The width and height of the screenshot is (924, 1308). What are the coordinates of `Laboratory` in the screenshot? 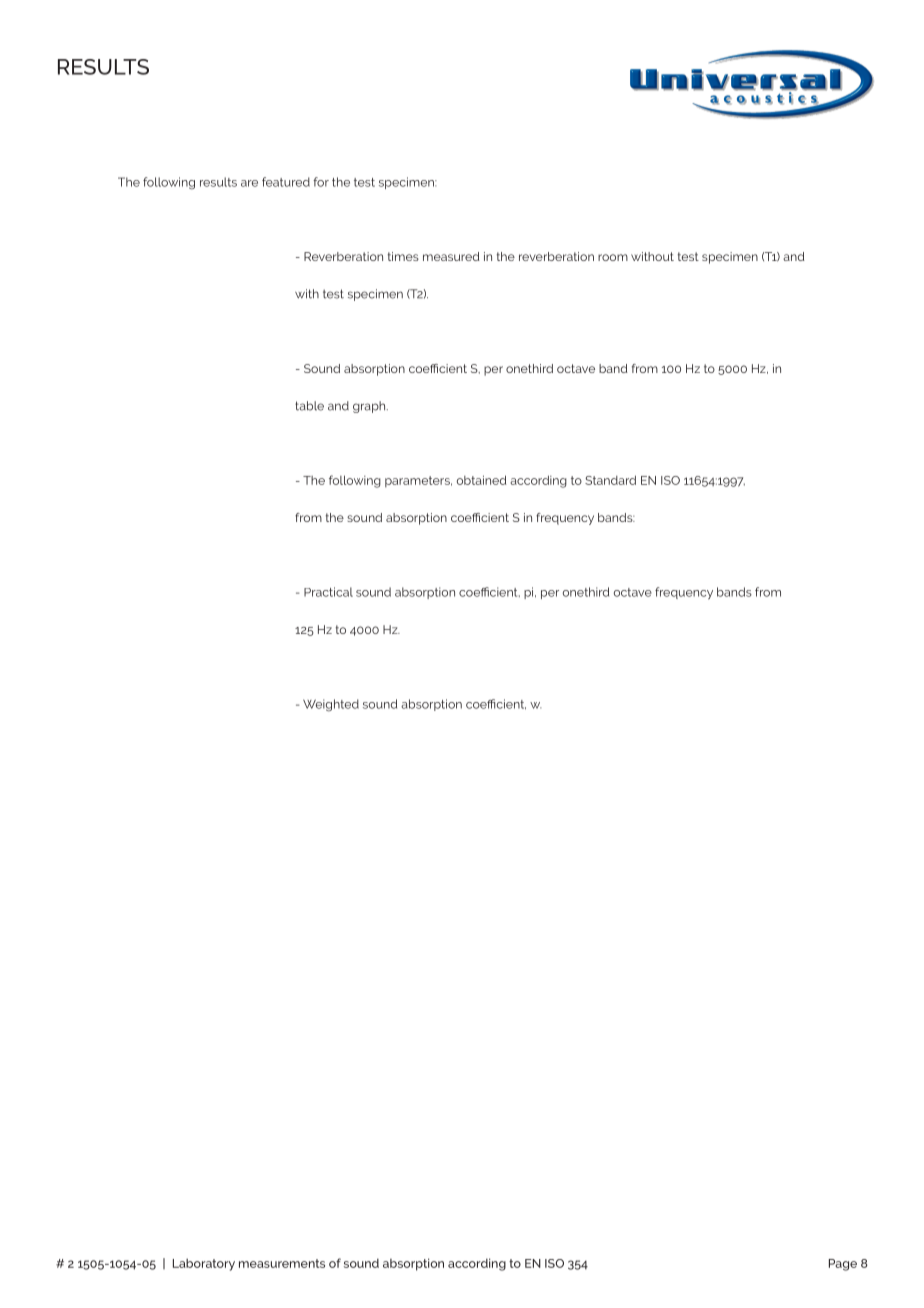 It's located at (204, 1264).
